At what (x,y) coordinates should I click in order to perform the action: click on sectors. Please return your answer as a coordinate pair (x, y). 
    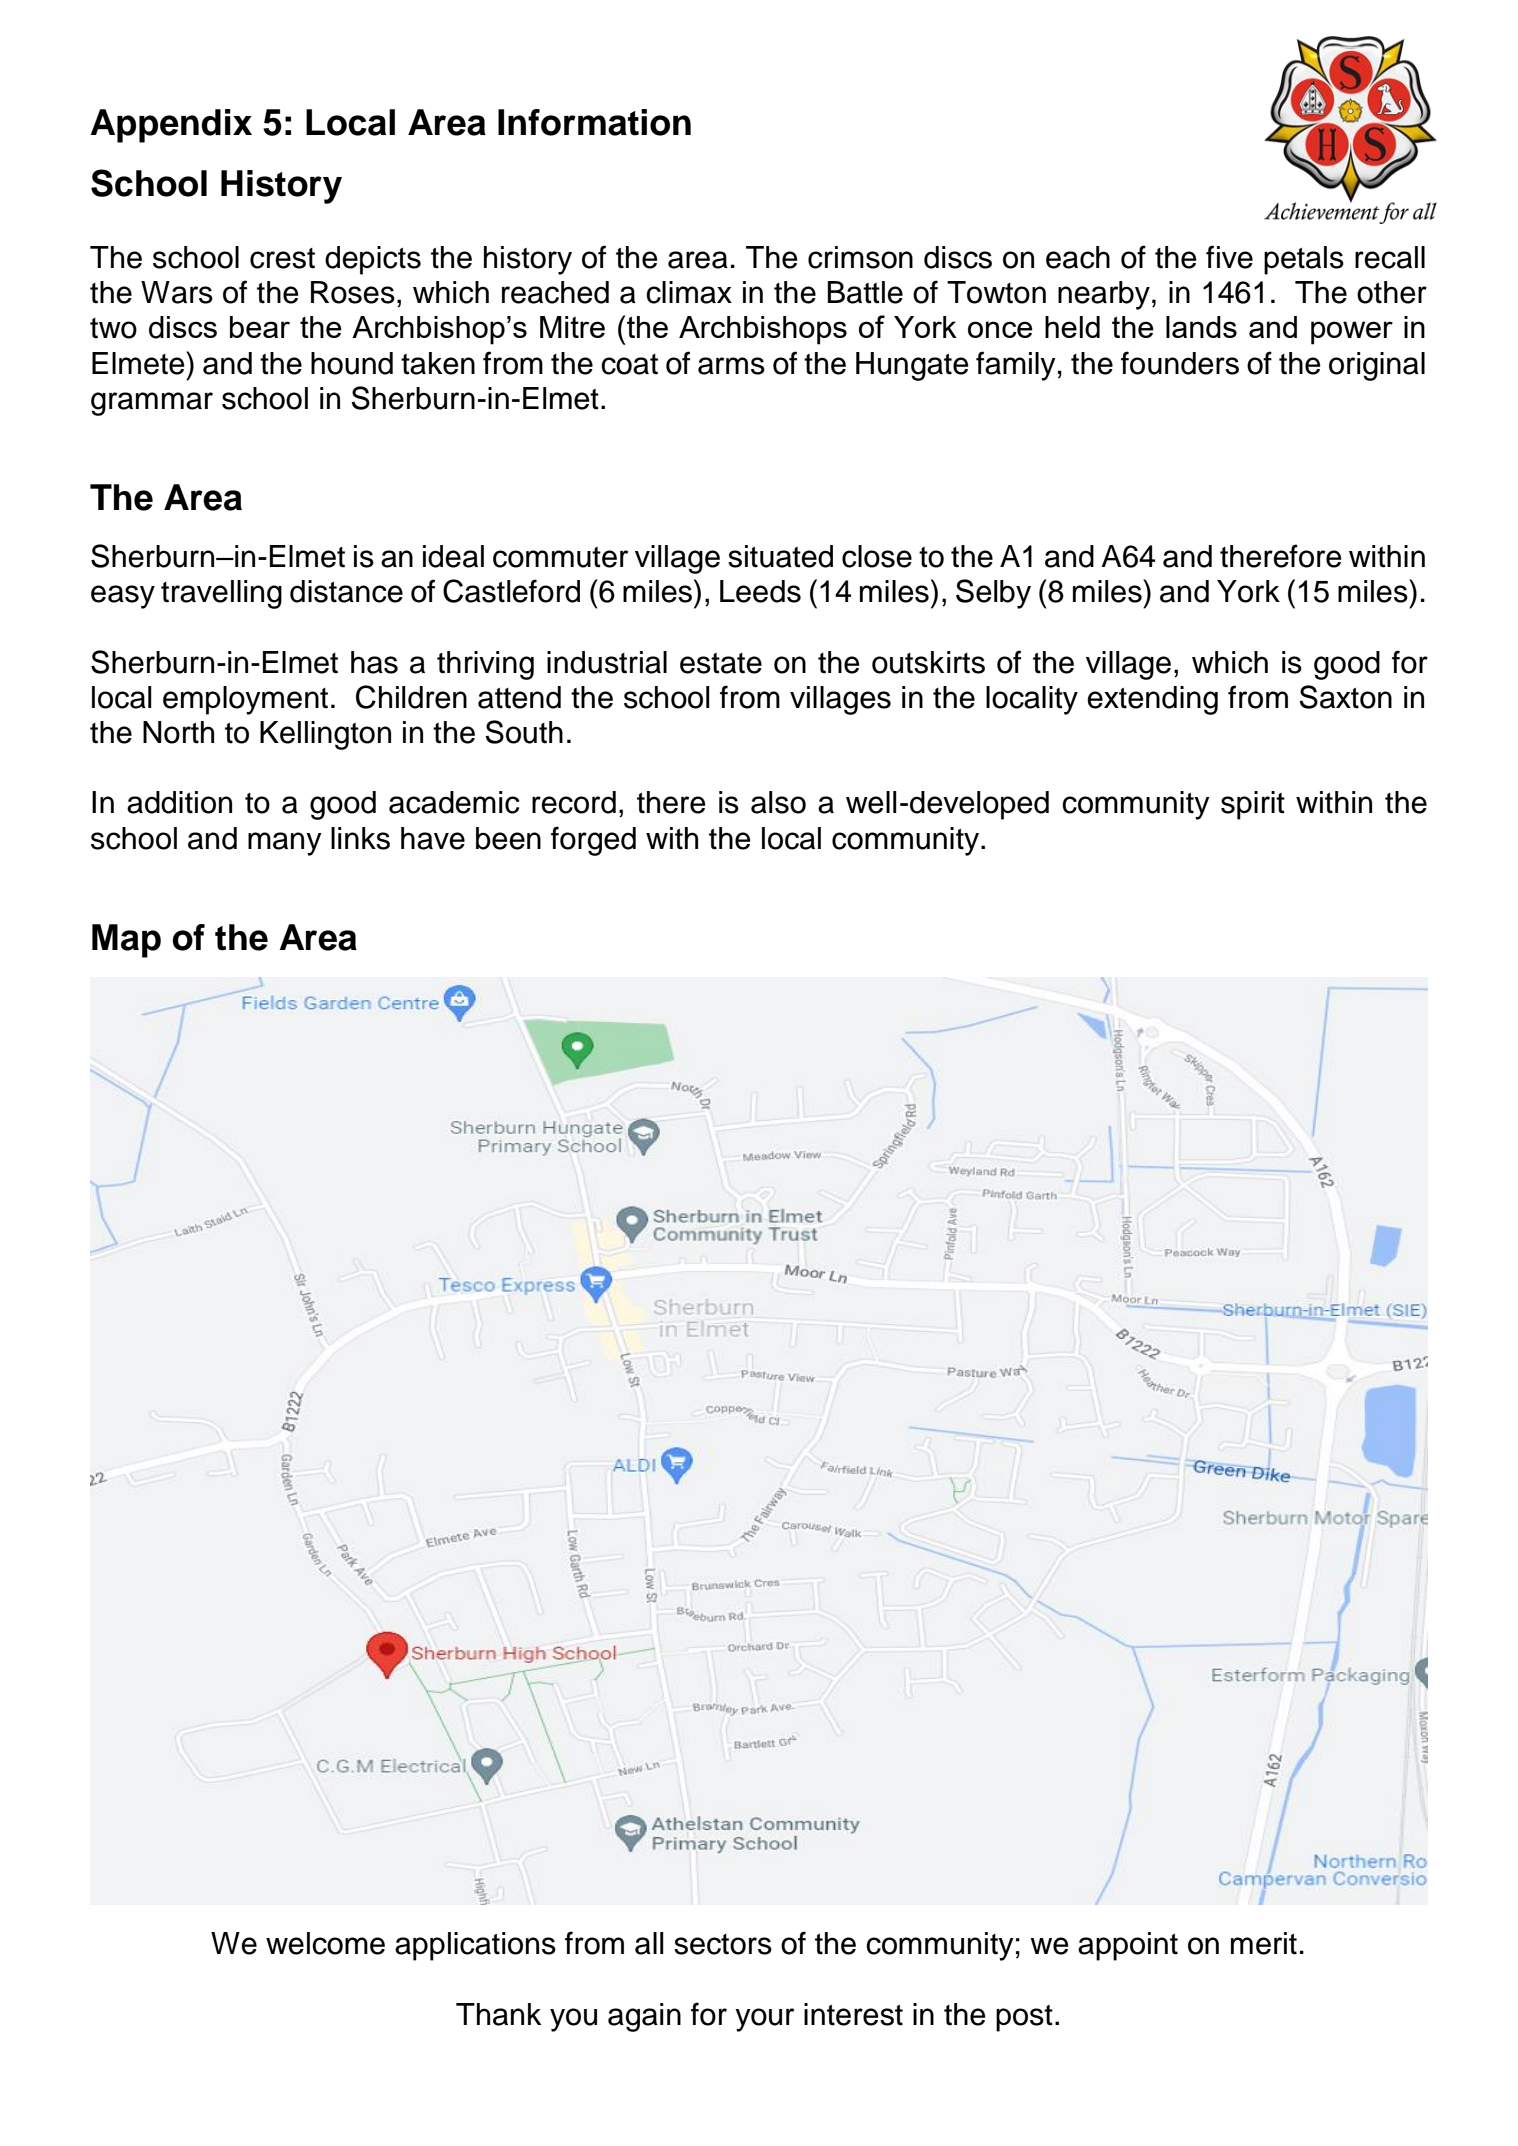
    Looking at the image, I should click on (723, 1944).
